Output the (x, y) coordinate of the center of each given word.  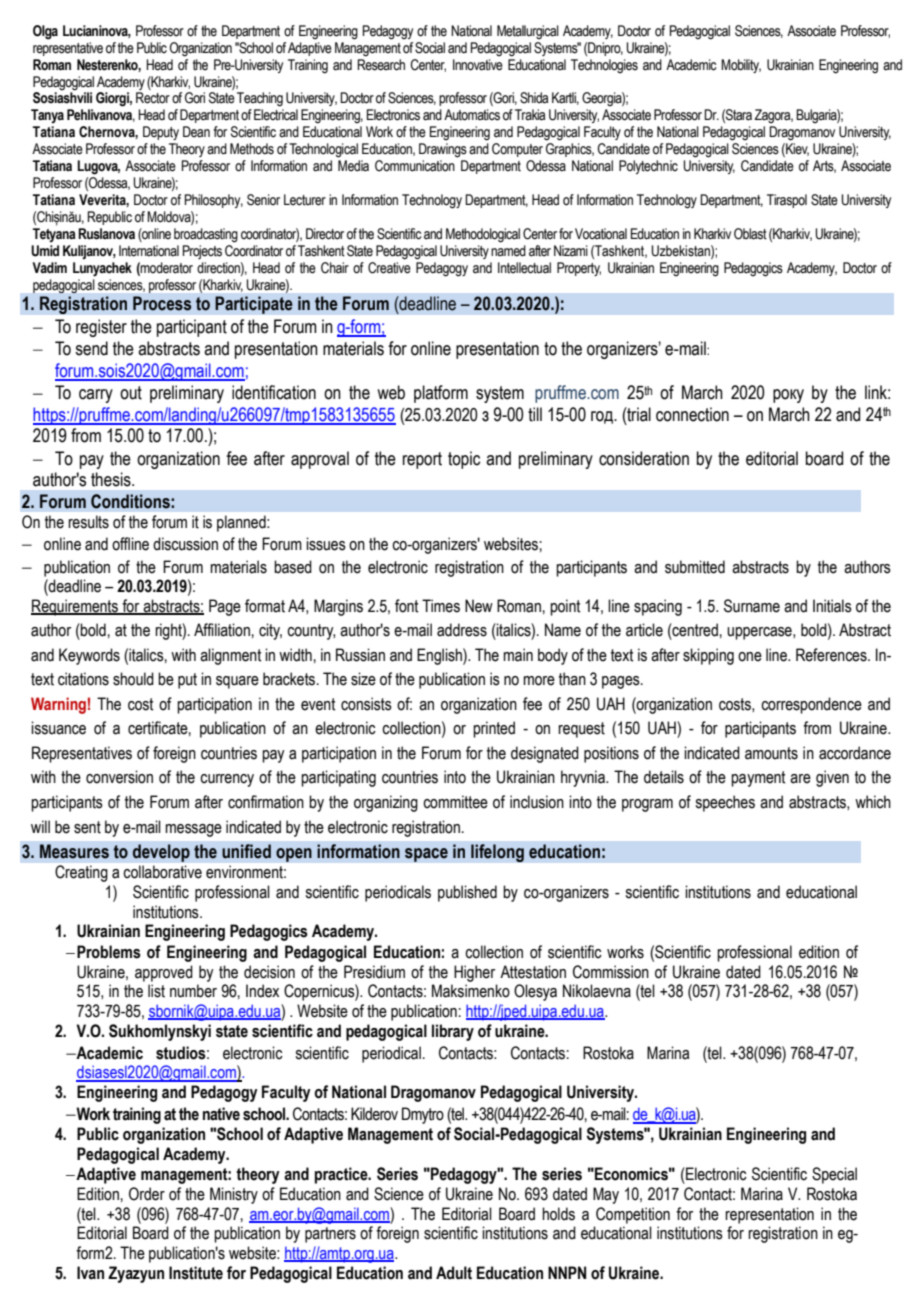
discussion (185, 544)
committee (455, 802)
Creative (389, 268)
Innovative (478, 65)
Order (147, 1194)
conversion (119, 777)
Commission (611, 972)
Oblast (750, 234)
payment (758, 779)
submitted (695, 567)
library (453, 1032)
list (156, 991)
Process (162, 303)
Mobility (741, 66)
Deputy (161, 133)
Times (441, 606)
